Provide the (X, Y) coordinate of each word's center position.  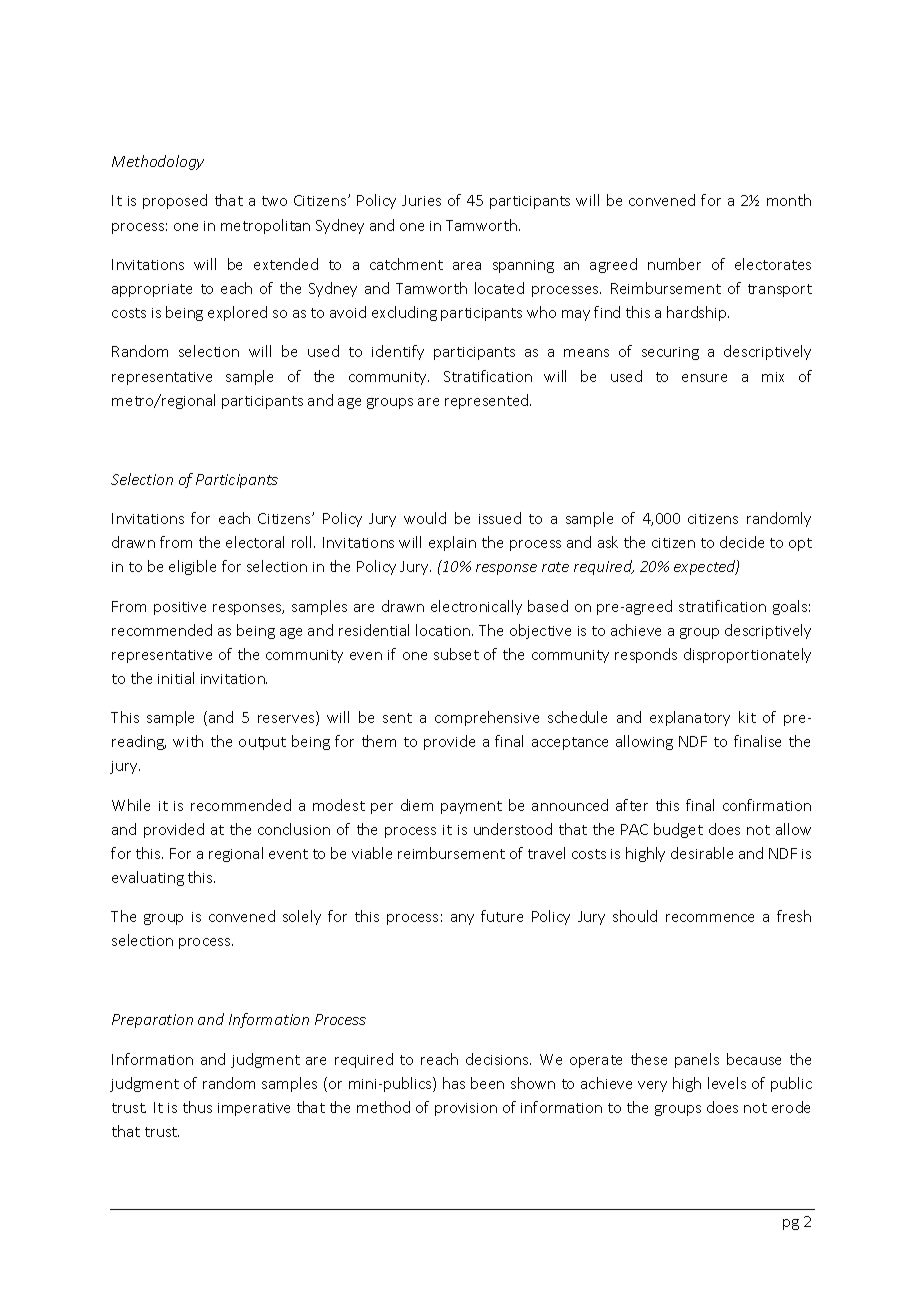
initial (176, 678)
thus (197, 1107)
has (454, 1083)
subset (456, 654)
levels (727, 1083)
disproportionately (747, 655)
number (674, 264)
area (467, 266)
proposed (175, 201)
